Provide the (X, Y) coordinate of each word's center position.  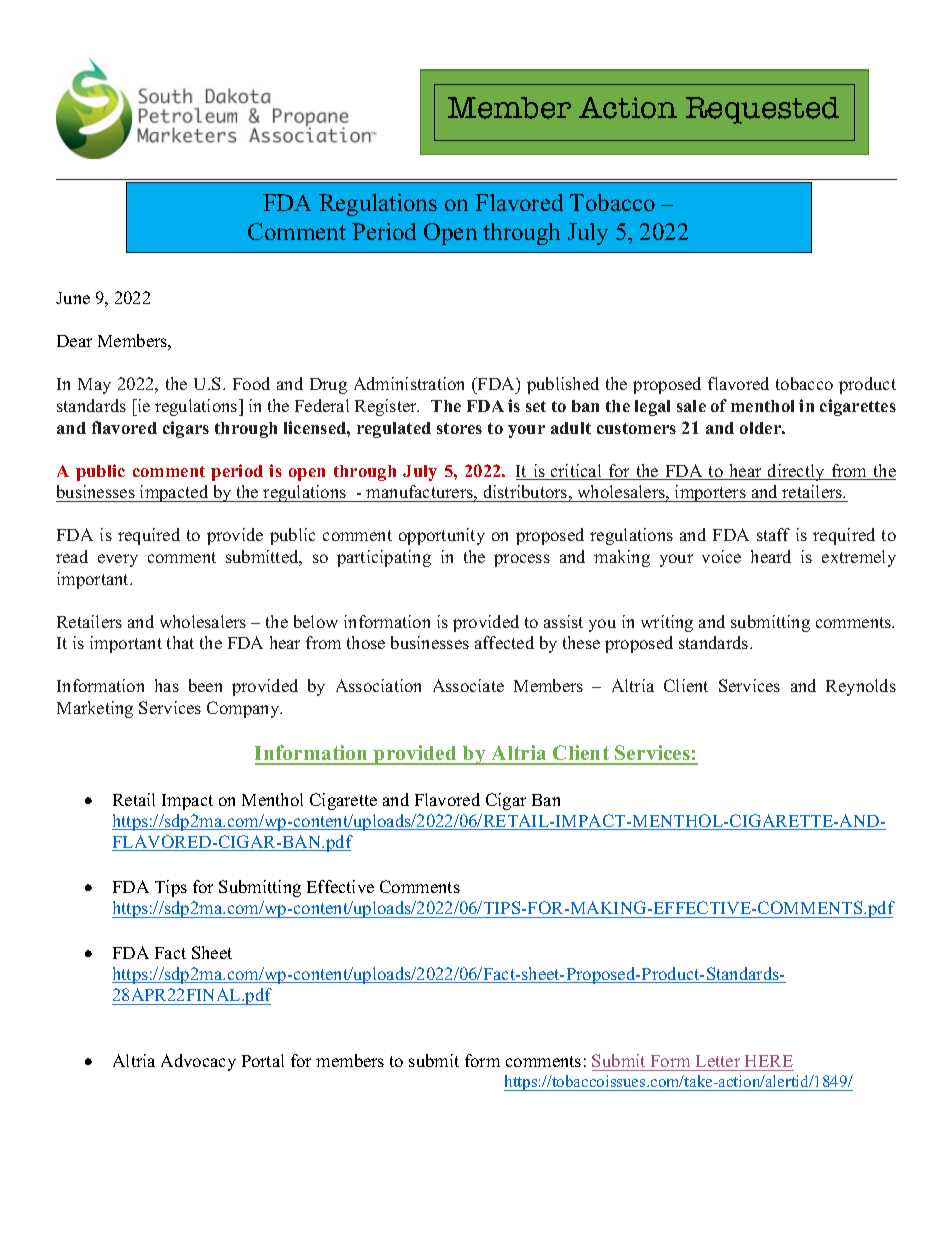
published (563, 385)
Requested (762, 110)
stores (459, 428)
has (167, 685)
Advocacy (198, 1062)
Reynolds (861, 687)
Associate (468, 685)
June (73, 298)
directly (796, 472)
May (94, 386)
